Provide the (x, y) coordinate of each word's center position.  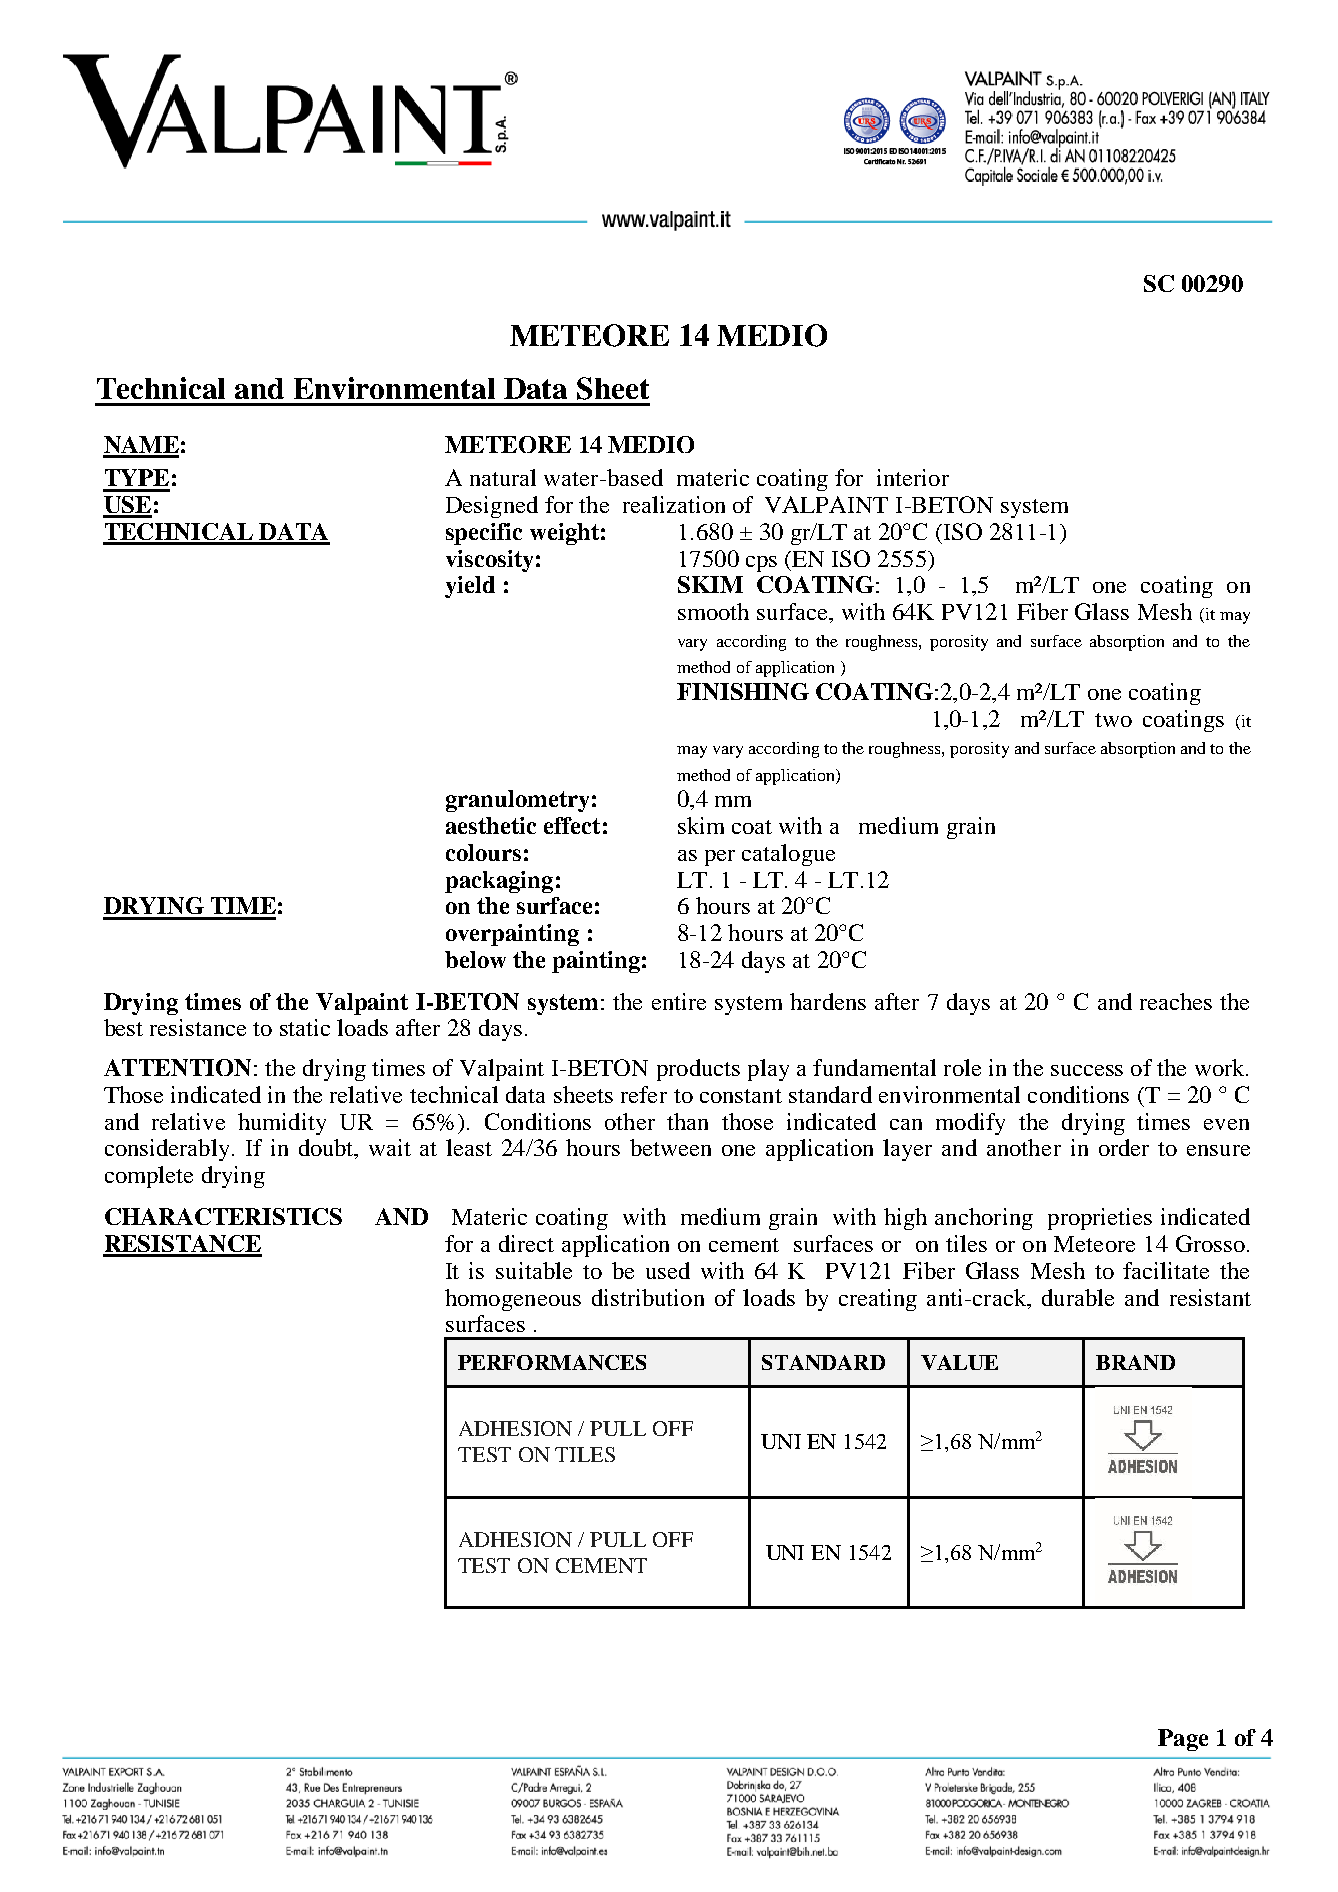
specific (484, 534)
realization (674, 504)
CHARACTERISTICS (223, 1216)
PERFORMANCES (552, 1362)
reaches (1176, 1001)
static (305, 1027)
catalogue (788, 855)
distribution (648, 1297)
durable (1078, 1297)
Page (1183, 1740)
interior (913, 477)
